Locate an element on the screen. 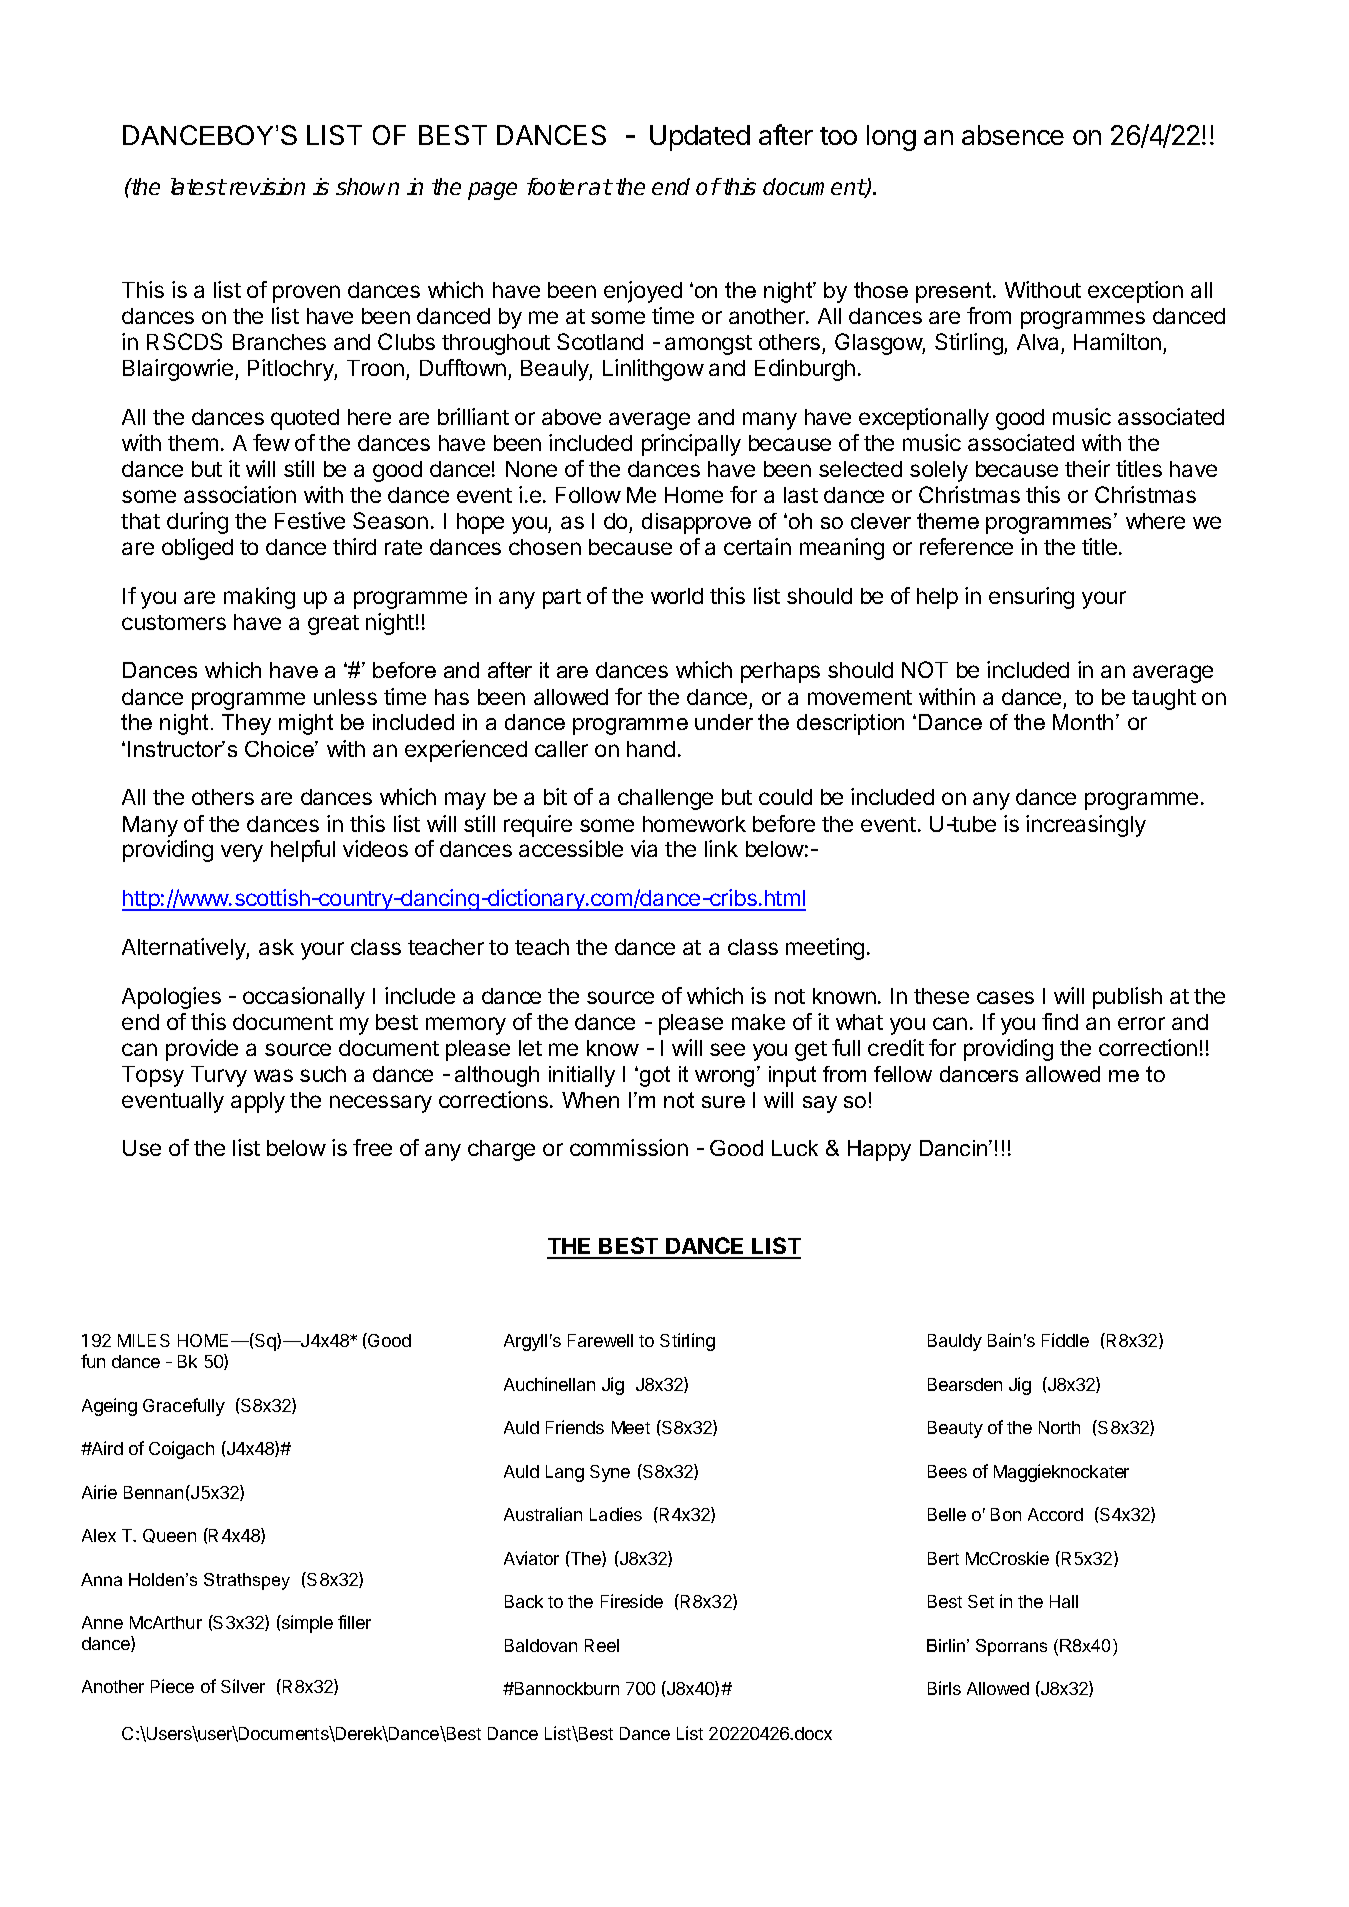 The height and width of the screenshot is (1907, 1349). footer is located at coordinates (557, 186).
